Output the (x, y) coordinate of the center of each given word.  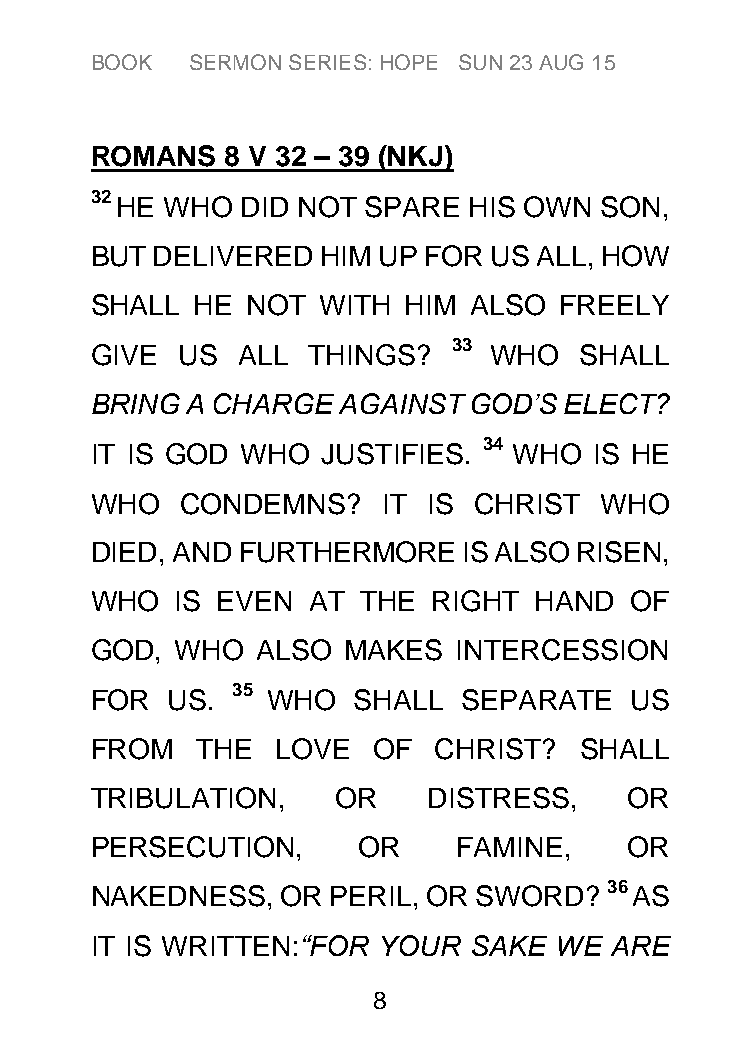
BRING (136, 403)
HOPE (409, 62)
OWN (557, 207)
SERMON (235, 62)
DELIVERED (233, 256)
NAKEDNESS (179, 896)
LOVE (313, 749)
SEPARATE (536, 700)
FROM (132, 749)
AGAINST (402, 403)
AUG (561, 62)
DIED (124, 552)
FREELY (615, 305)
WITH (354, 305)
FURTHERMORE (347, 552)
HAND (574, 601)
